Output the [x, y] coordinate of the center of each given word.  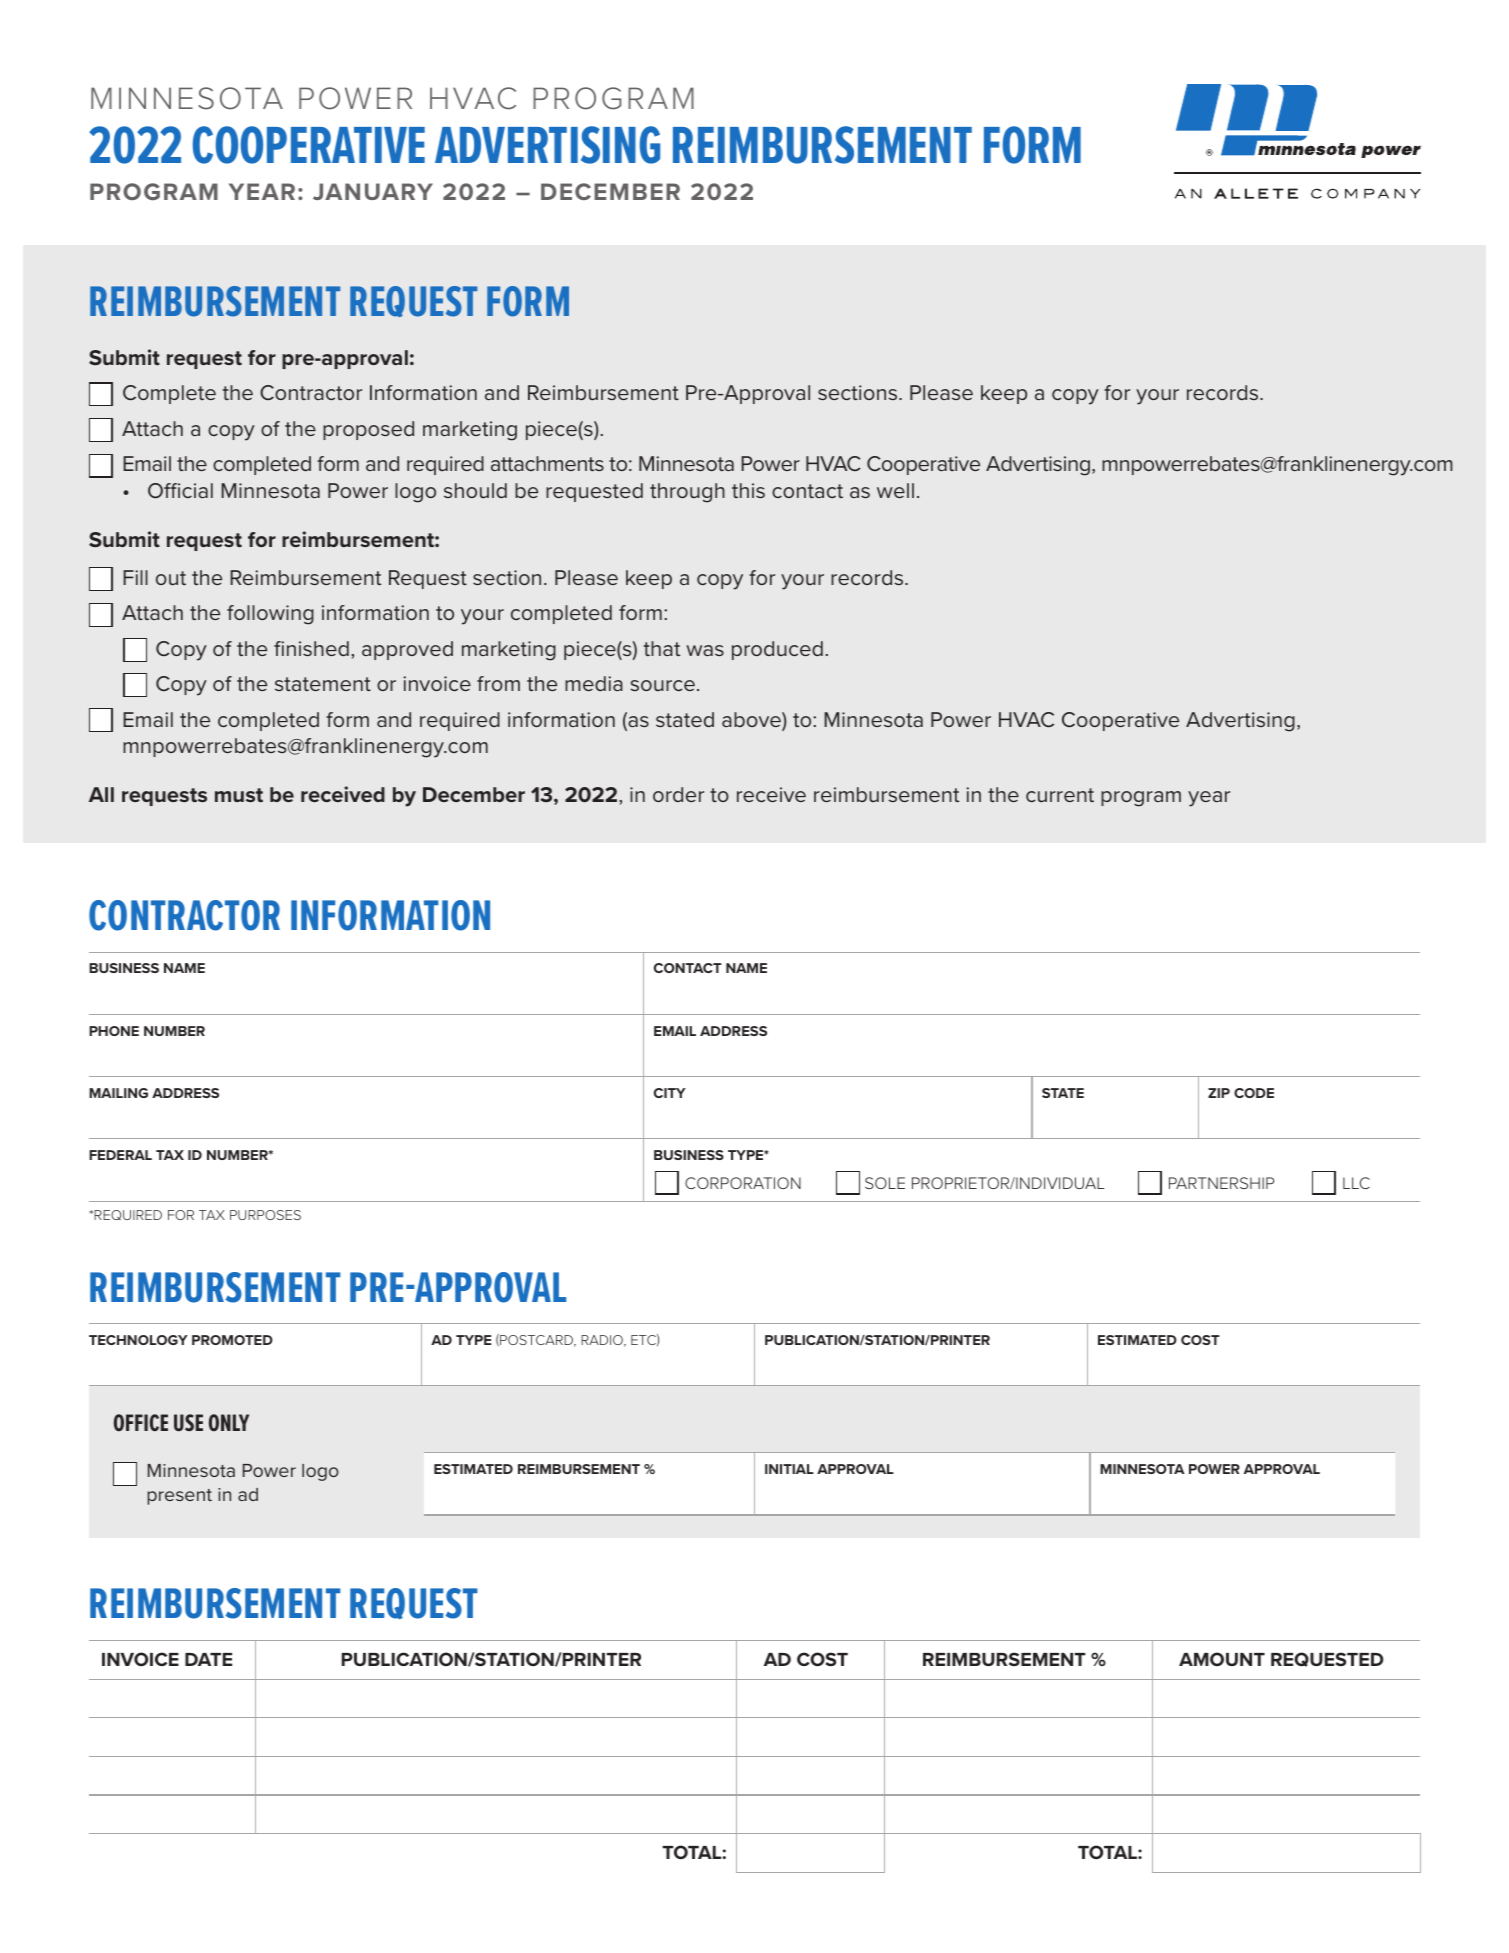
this [748, 490]
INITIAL [789, 1469]
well [895, 490]
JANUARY [373, 191]
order [678, 794]
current [1060, 795]
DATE [208, 1659]
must [239, 795]
